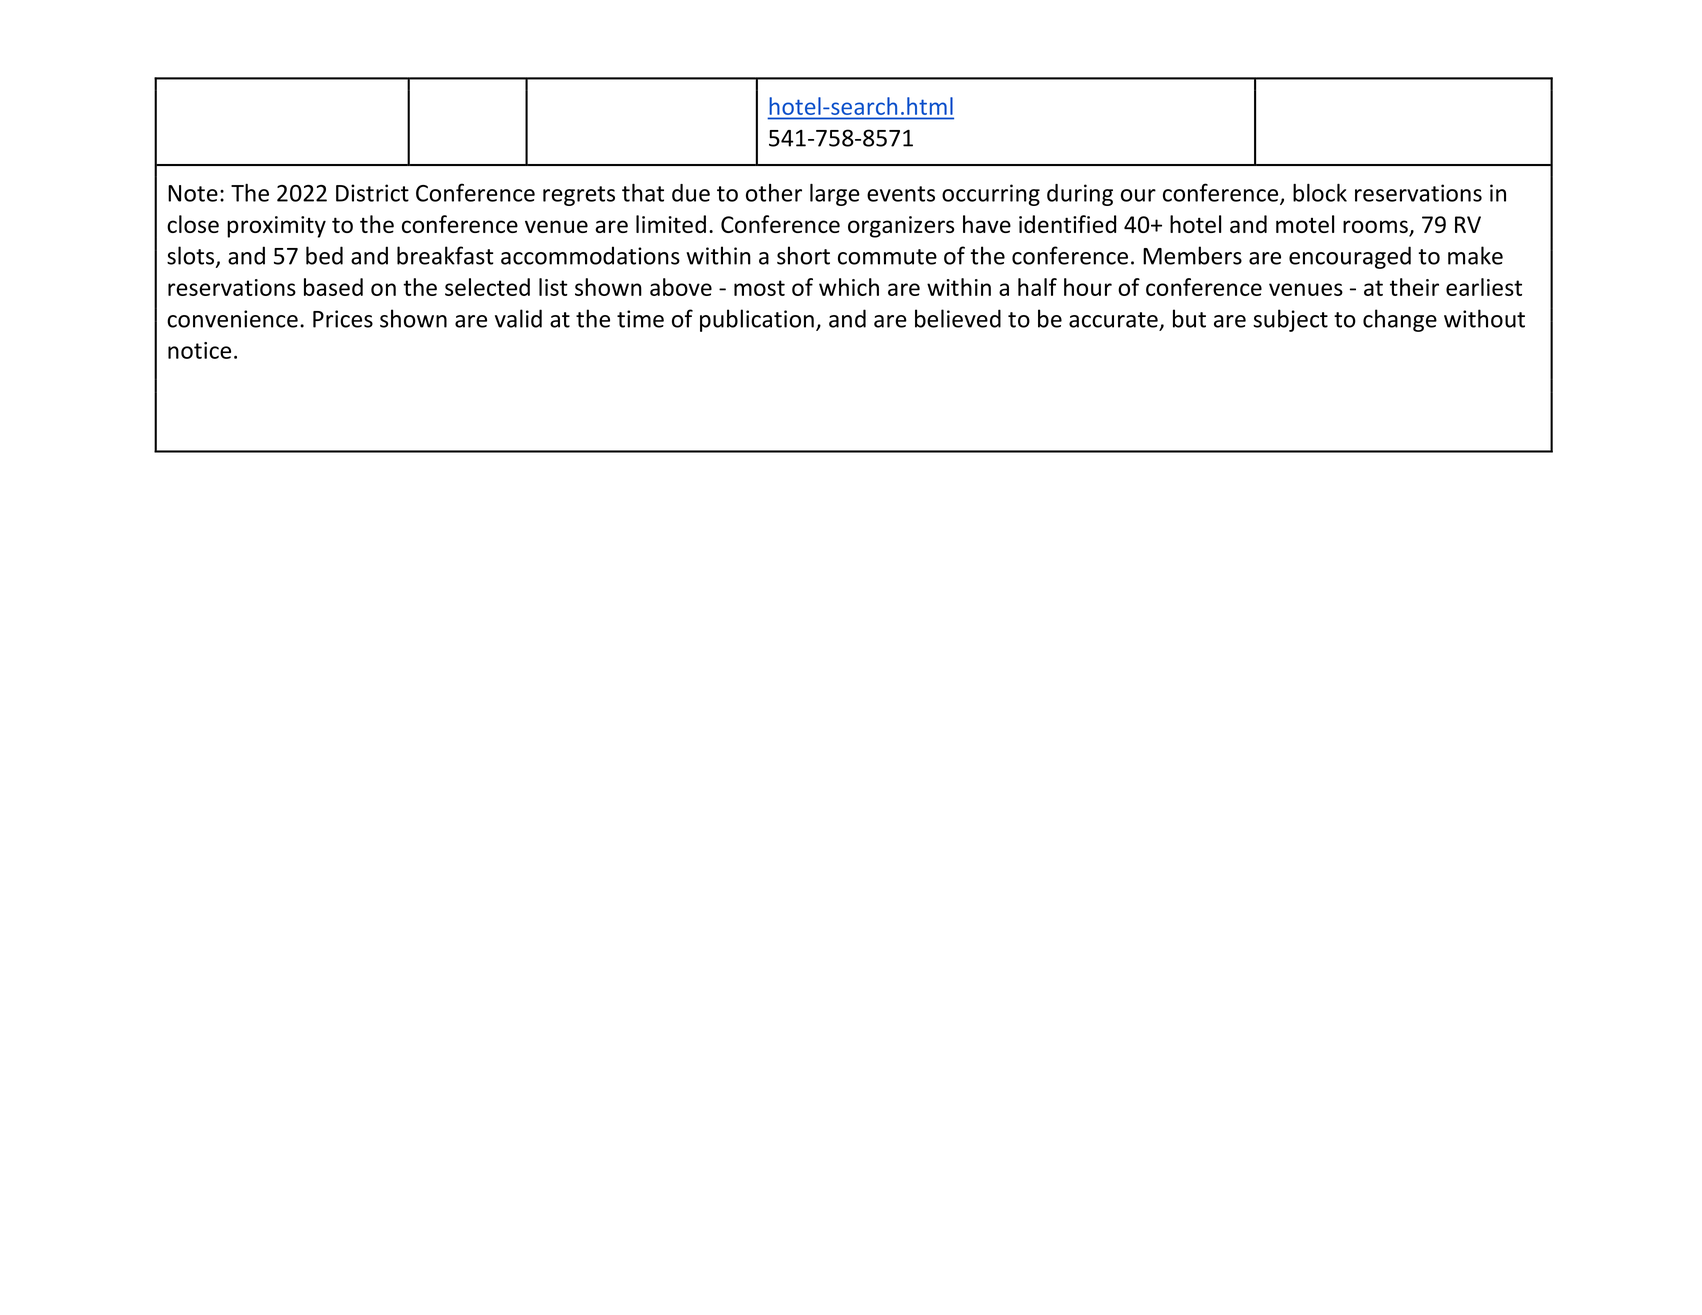 The width and height of the page is (1702, 1315). What do you see at coordinates (1350, 257) in the page?
I see `encouraged` at bounding box center [1350, 257].
